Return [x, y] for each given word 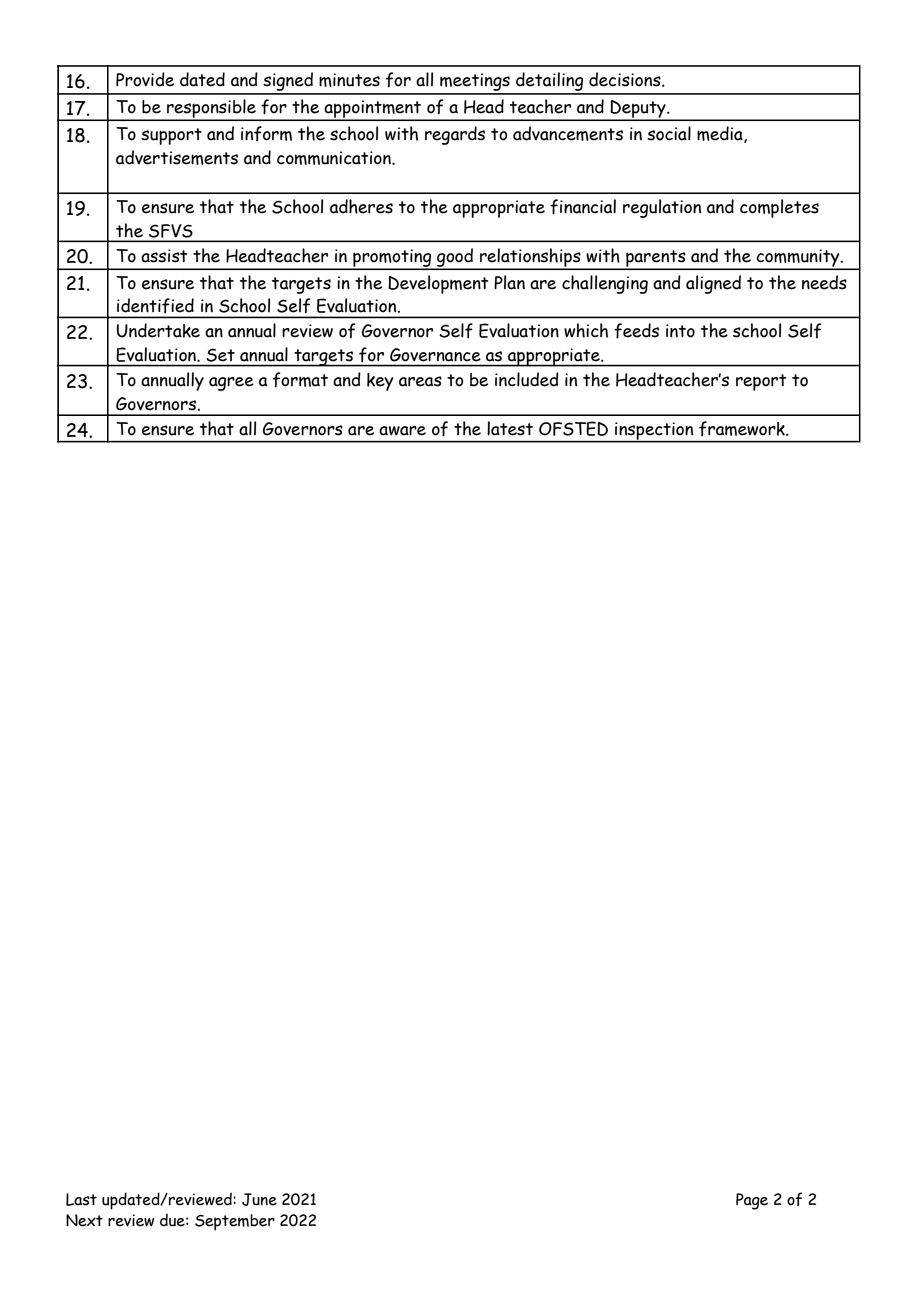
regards [455, 135]
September [235, 1222]
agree [231, 384]
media [721, 134]
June [259, 1199]
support [171, 136]
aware [402, 431]
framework [743, 429]
